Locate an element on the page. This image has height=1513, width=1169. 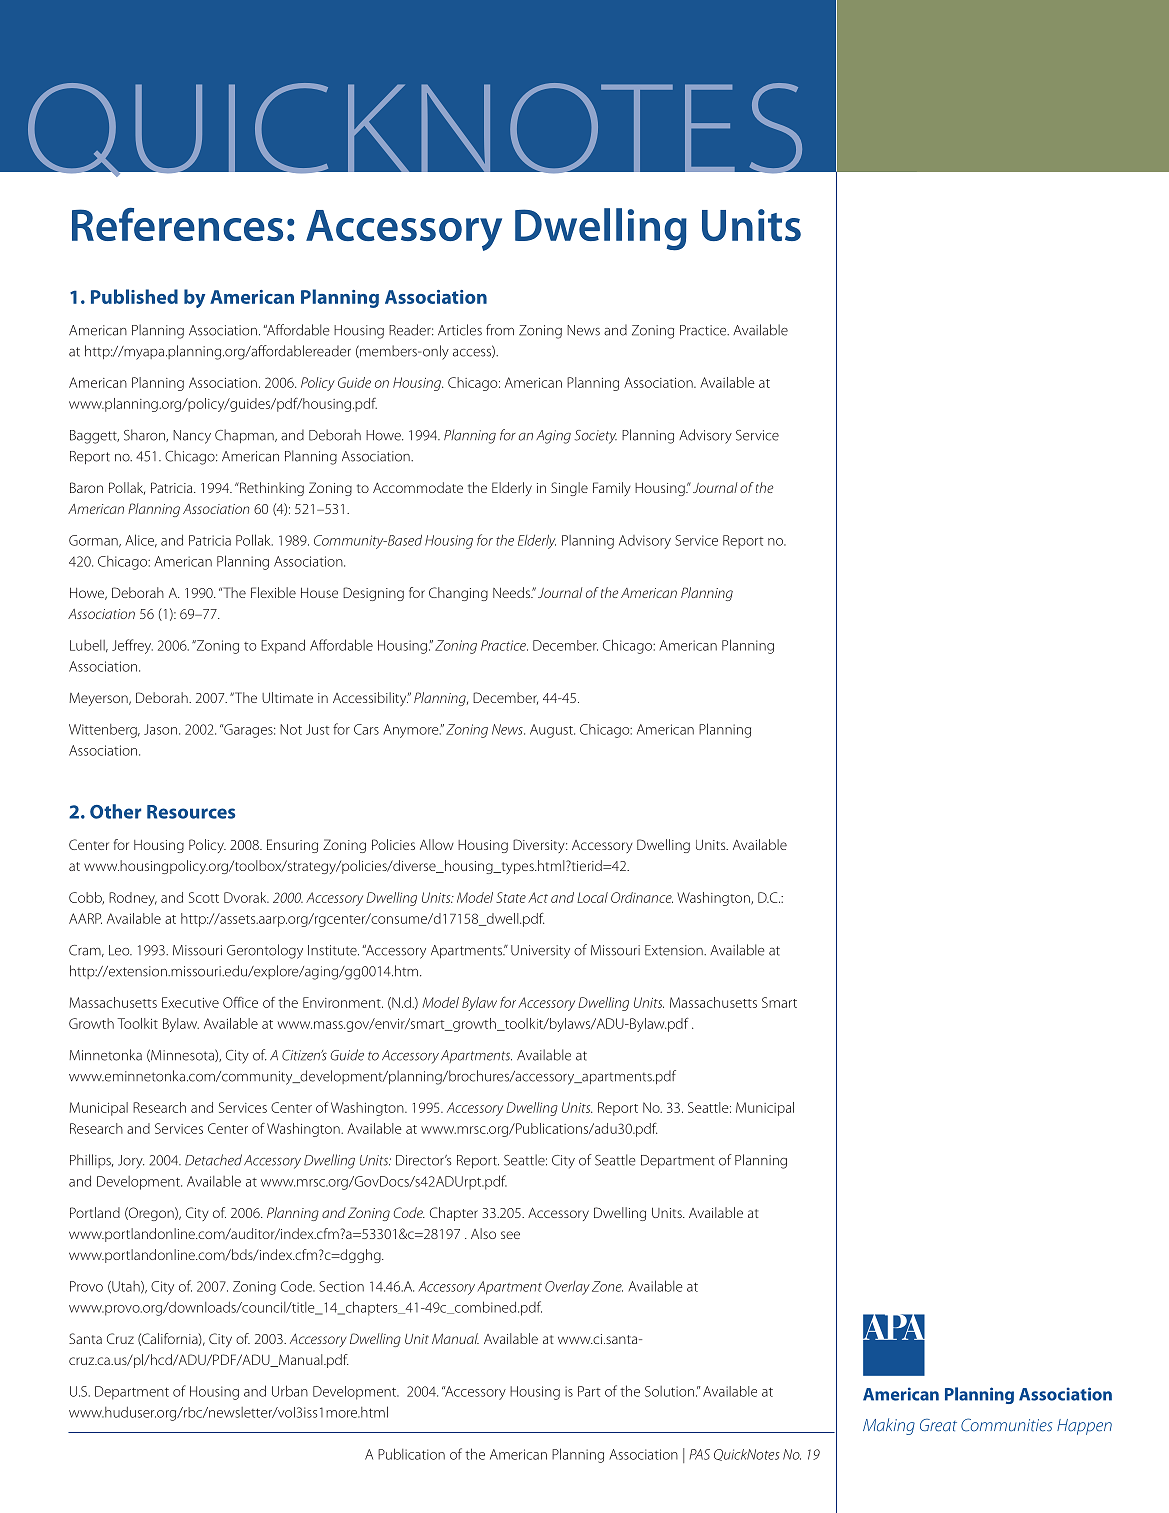
Articles is located at coordinates (460, 330).
